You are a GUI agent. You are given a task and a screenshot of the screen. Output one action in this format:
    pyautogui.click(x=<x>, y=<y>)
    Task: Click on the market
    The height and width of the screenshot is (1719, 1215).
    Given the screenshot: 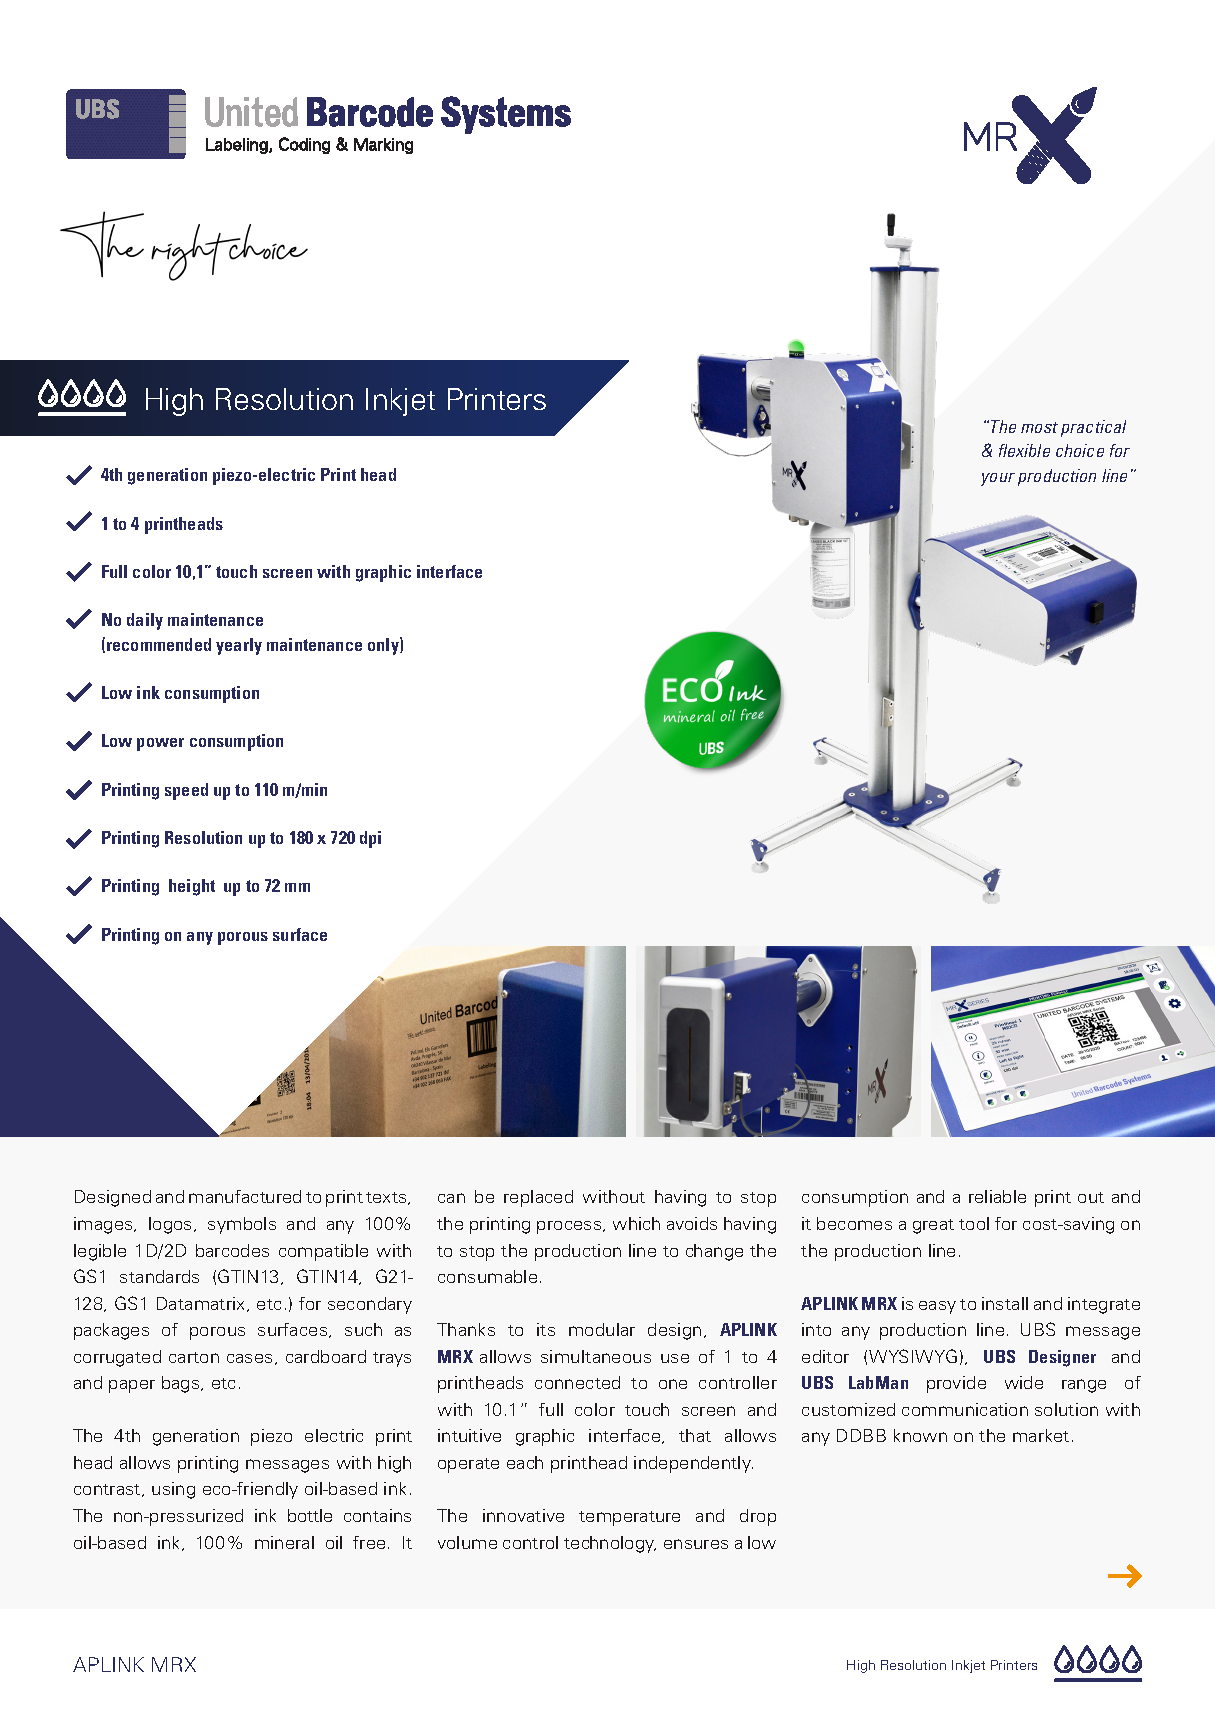 What is the action you would take?
    pyautogui.click(x=1041, y=1435)
